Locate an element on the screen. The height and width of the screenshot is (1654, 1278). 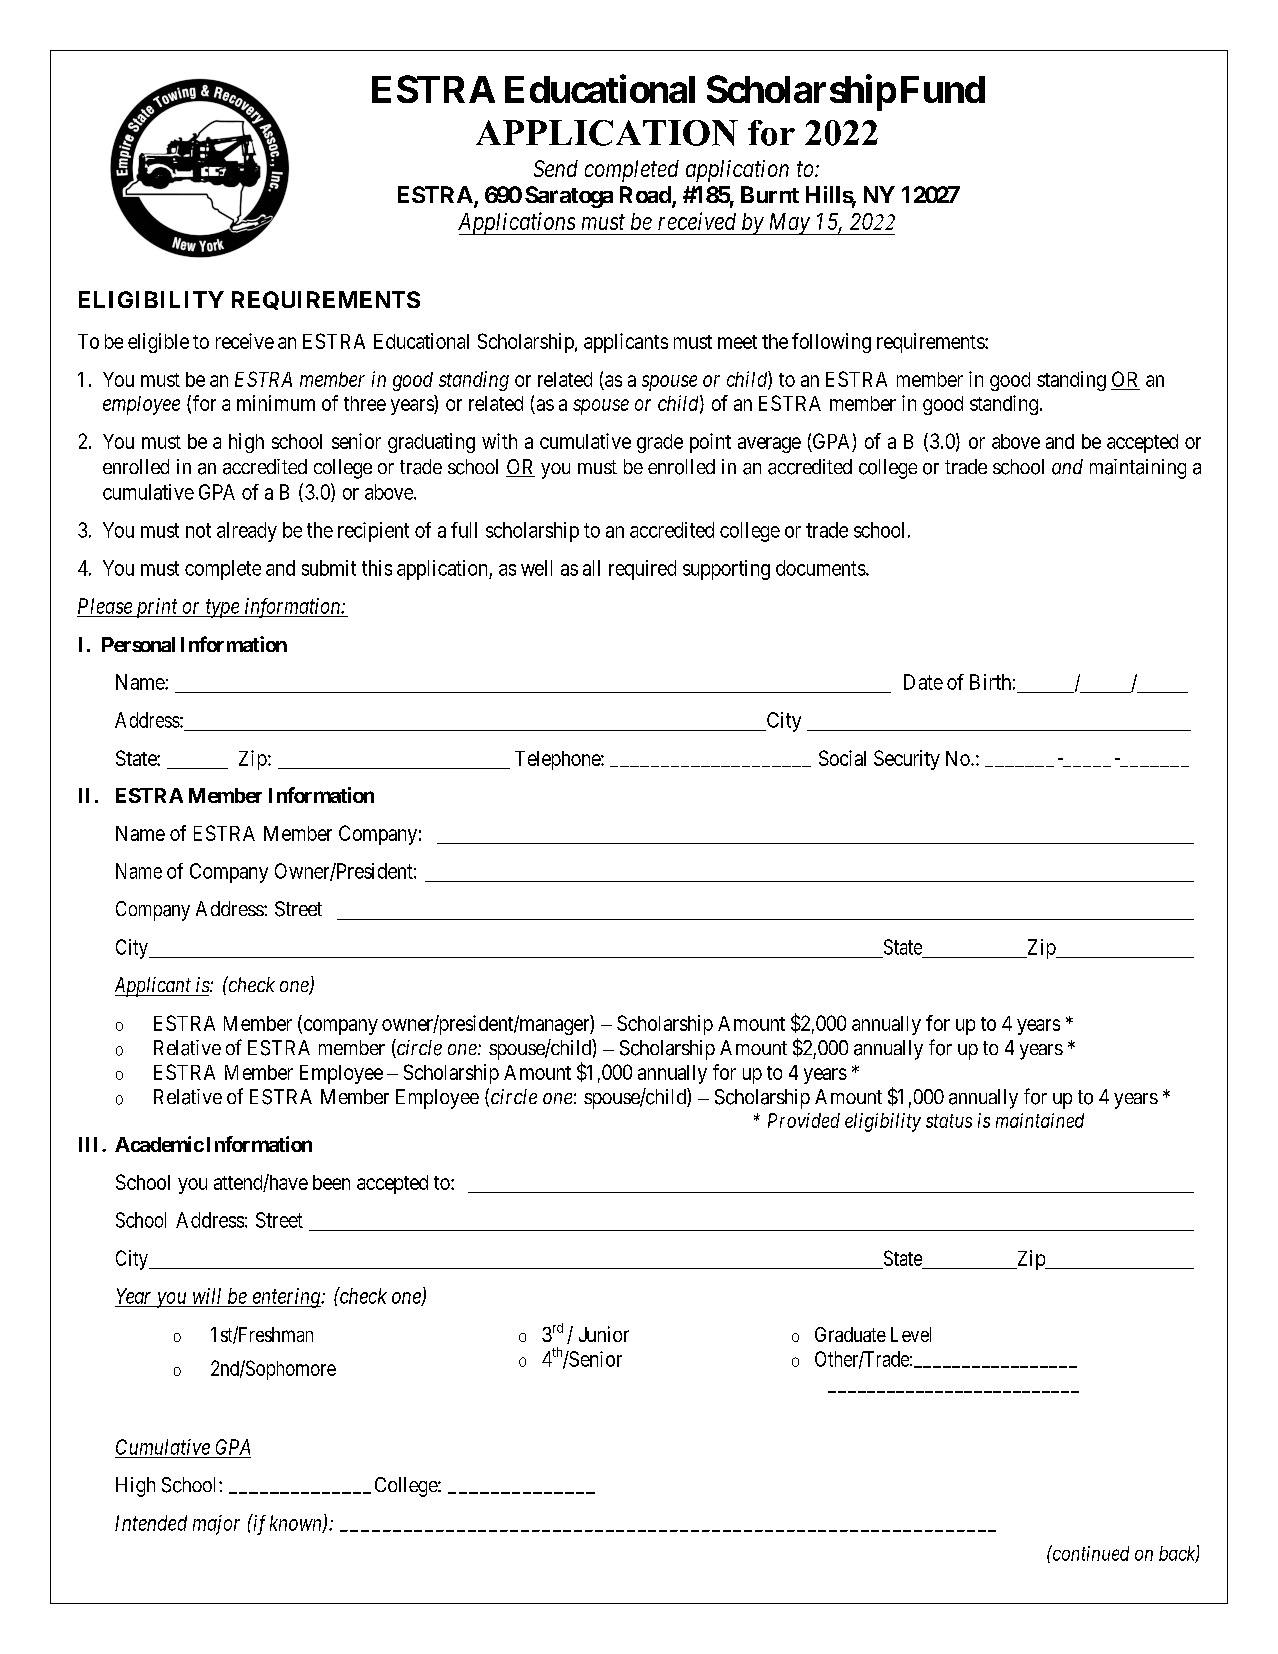
eligible is located at coordinates (158, 343).
